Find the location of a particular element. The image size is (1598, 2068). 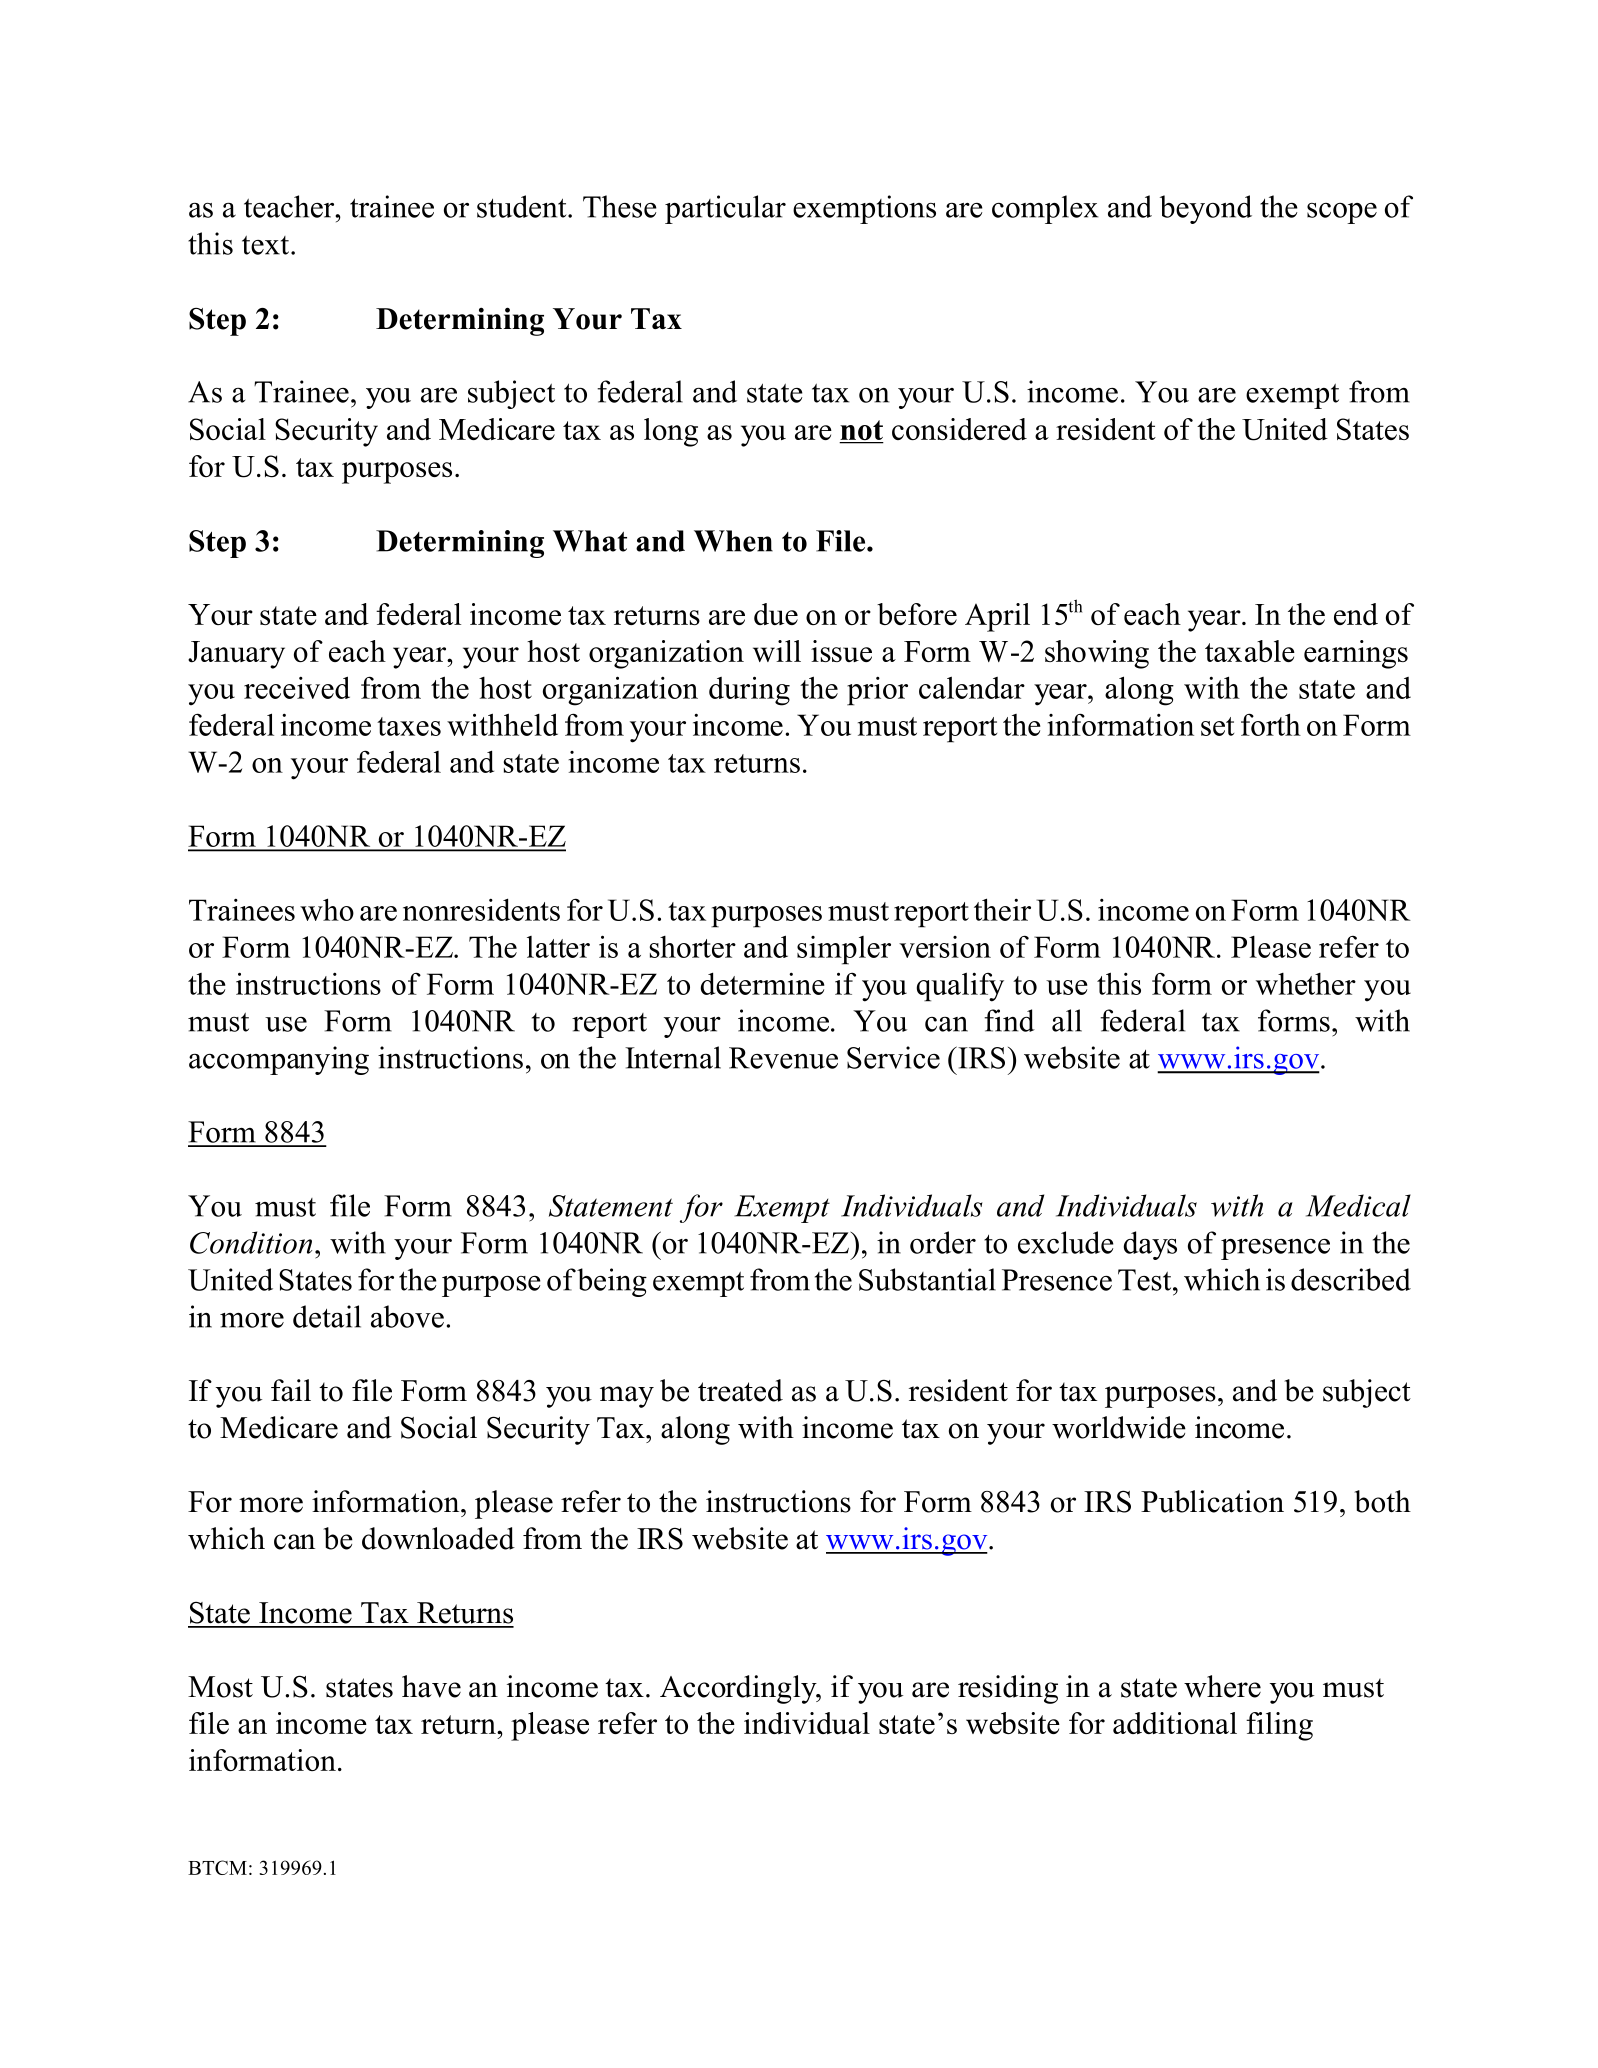

have is located at coordinates (431, 1686).
